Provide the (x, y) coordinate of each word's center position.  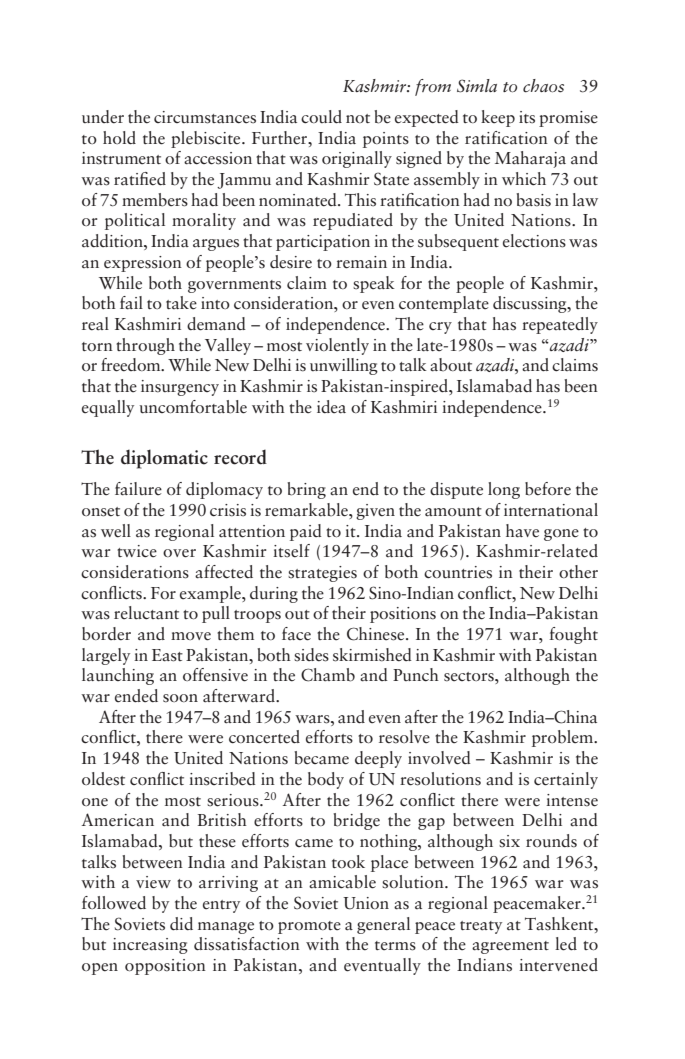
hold (119, 138)
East (167, 655)
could (321, 117)
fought (573, 635)
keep (498, 118)
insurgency (180, 388)
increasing (150, 946)
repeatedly (560, 325)
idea (331, 407)
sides (311, 655)
